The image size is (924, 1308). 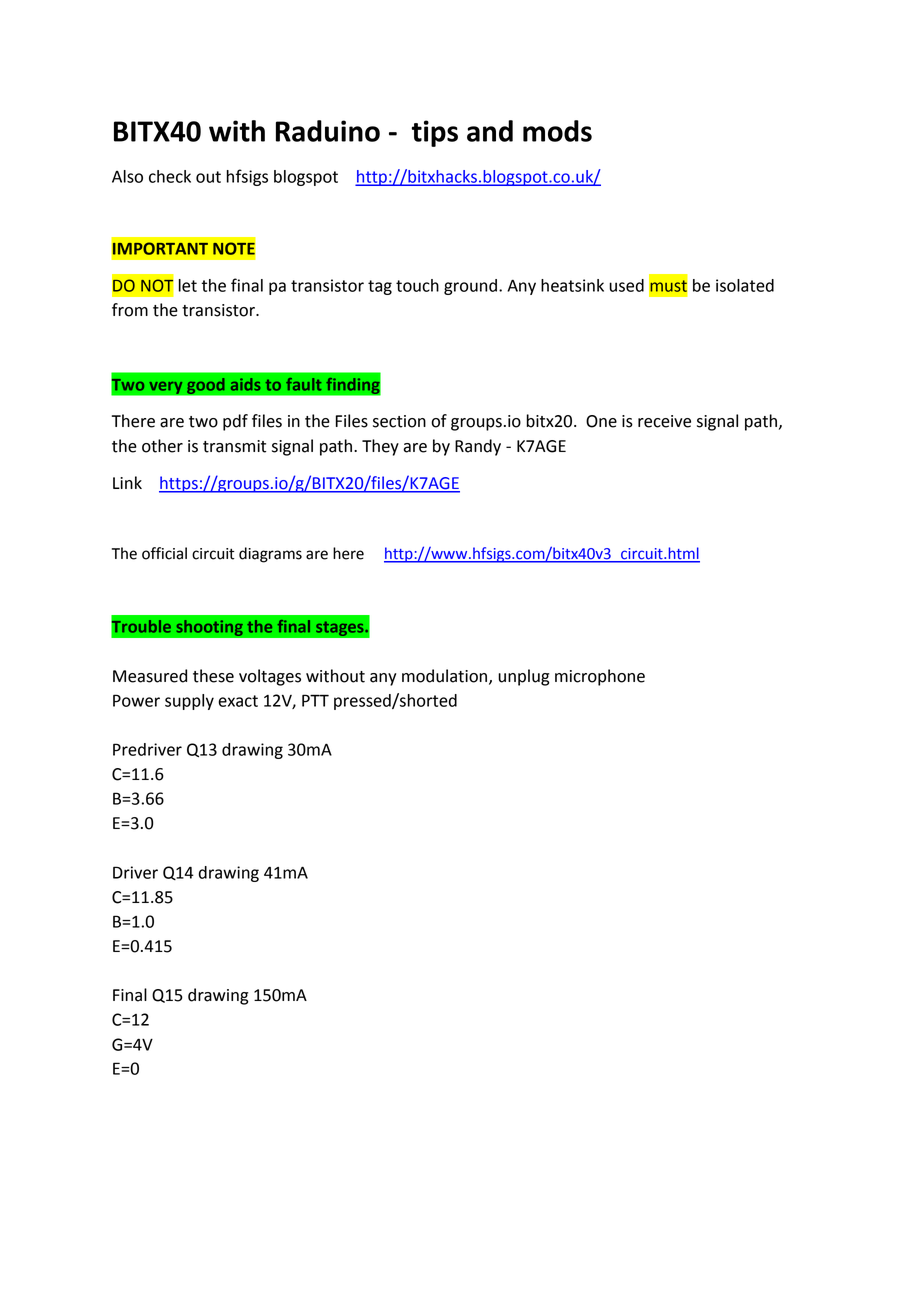 I want to click on receive, so click(x=664, y=421).
